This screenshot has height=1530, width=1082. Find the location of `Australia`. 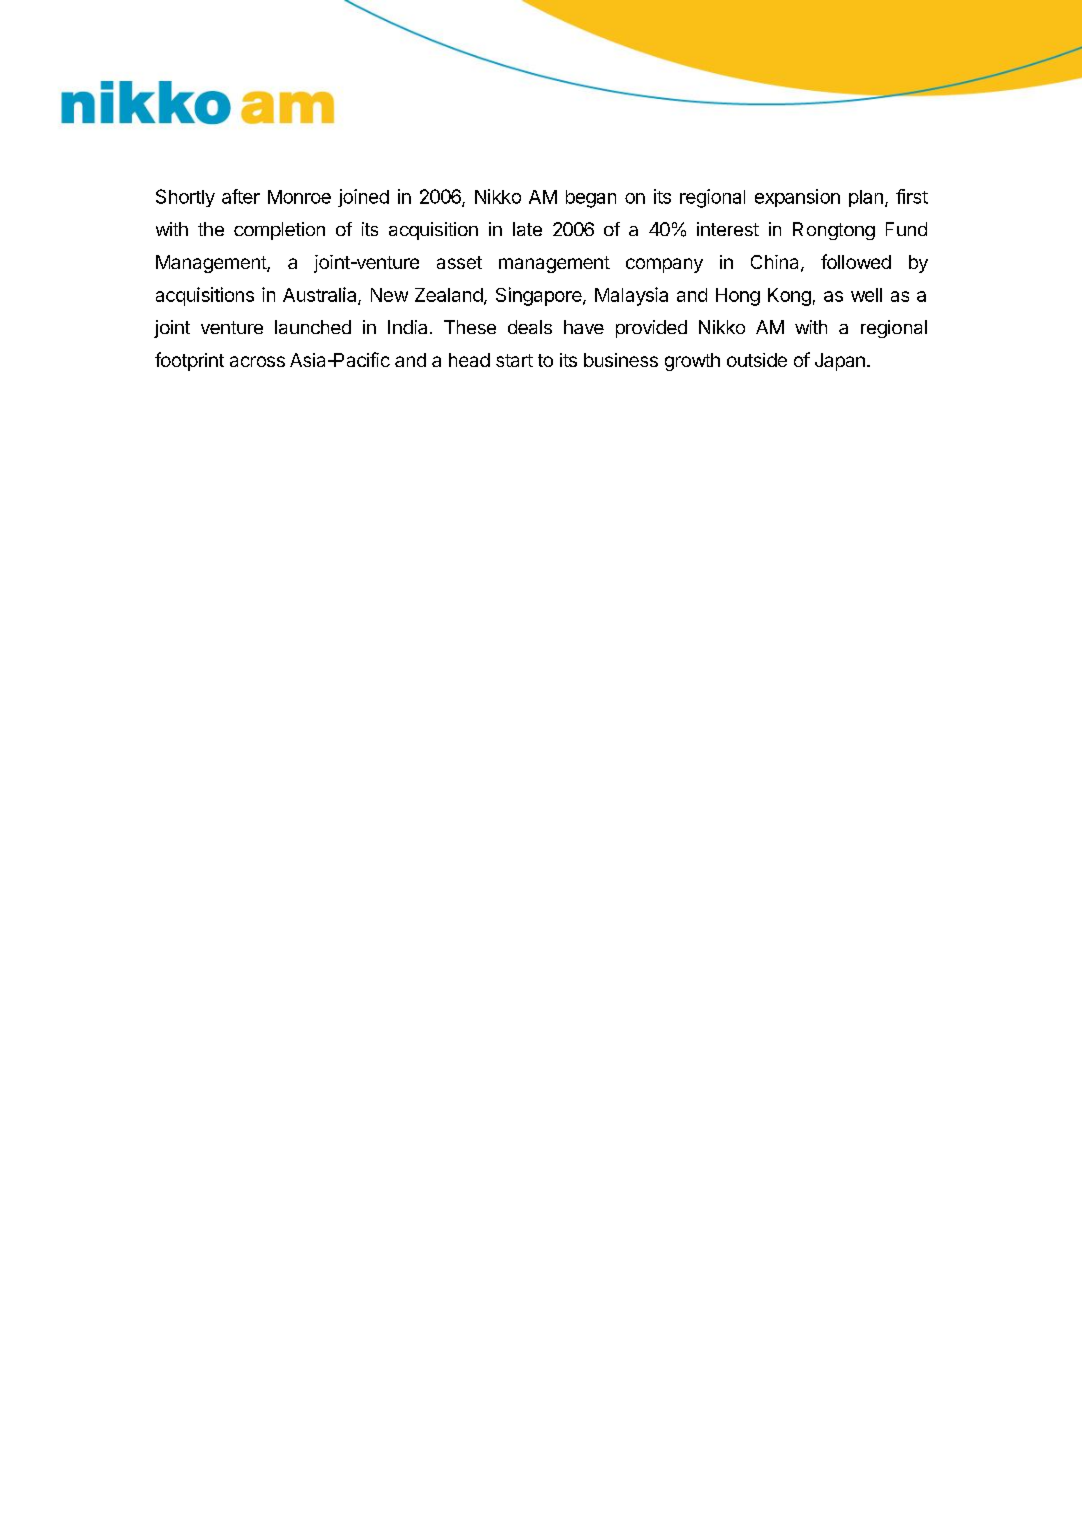

Australia is located at coordinates (321, 295).
